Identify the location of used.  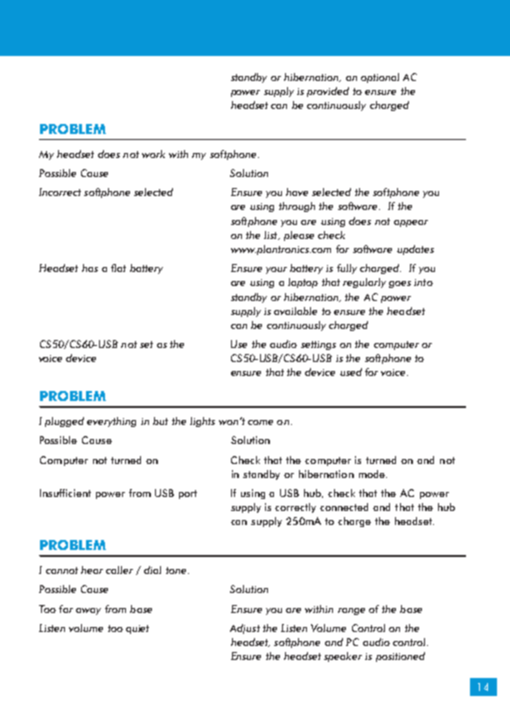
(351, 372).
